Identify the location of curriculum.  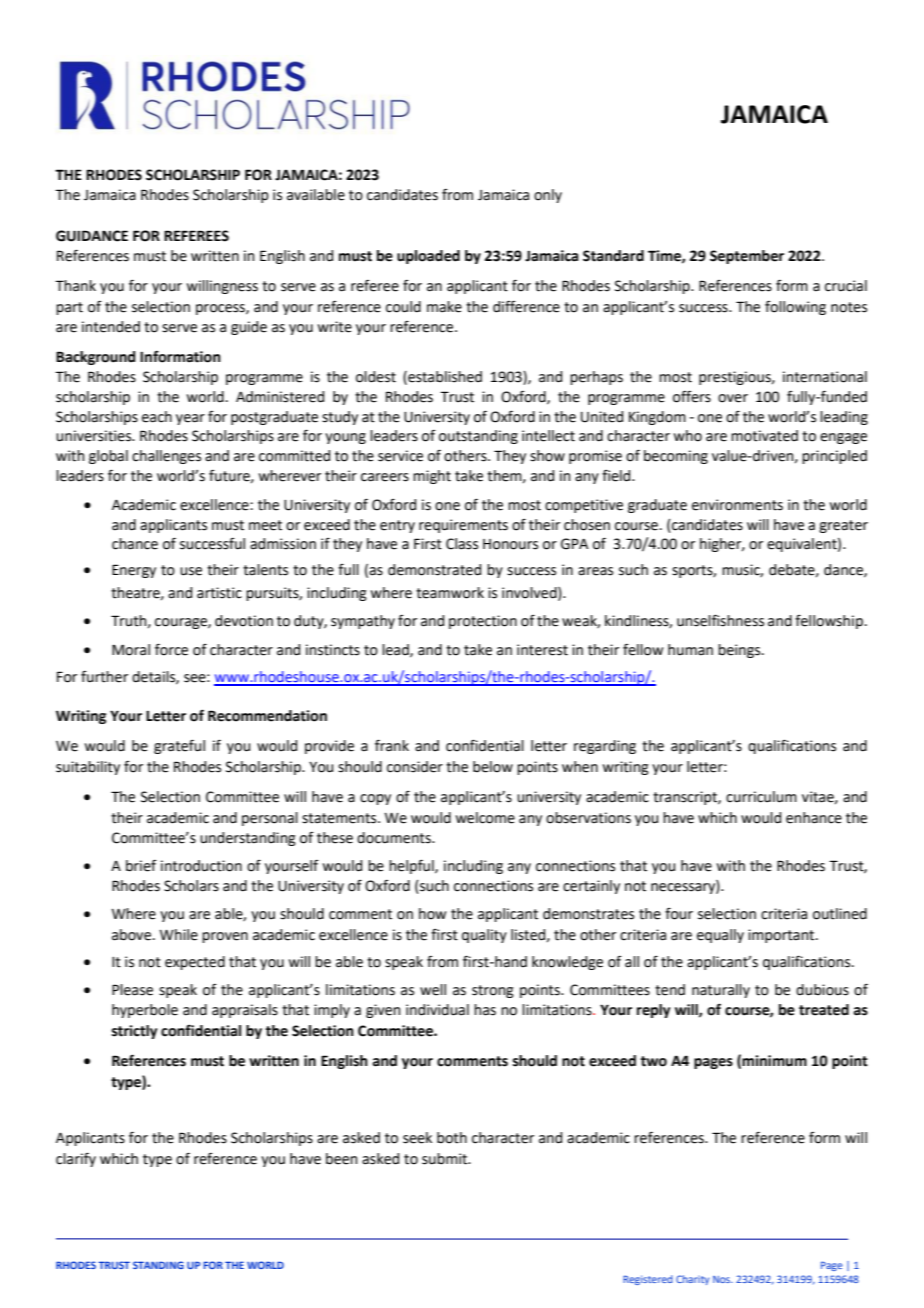
(761, 797).
